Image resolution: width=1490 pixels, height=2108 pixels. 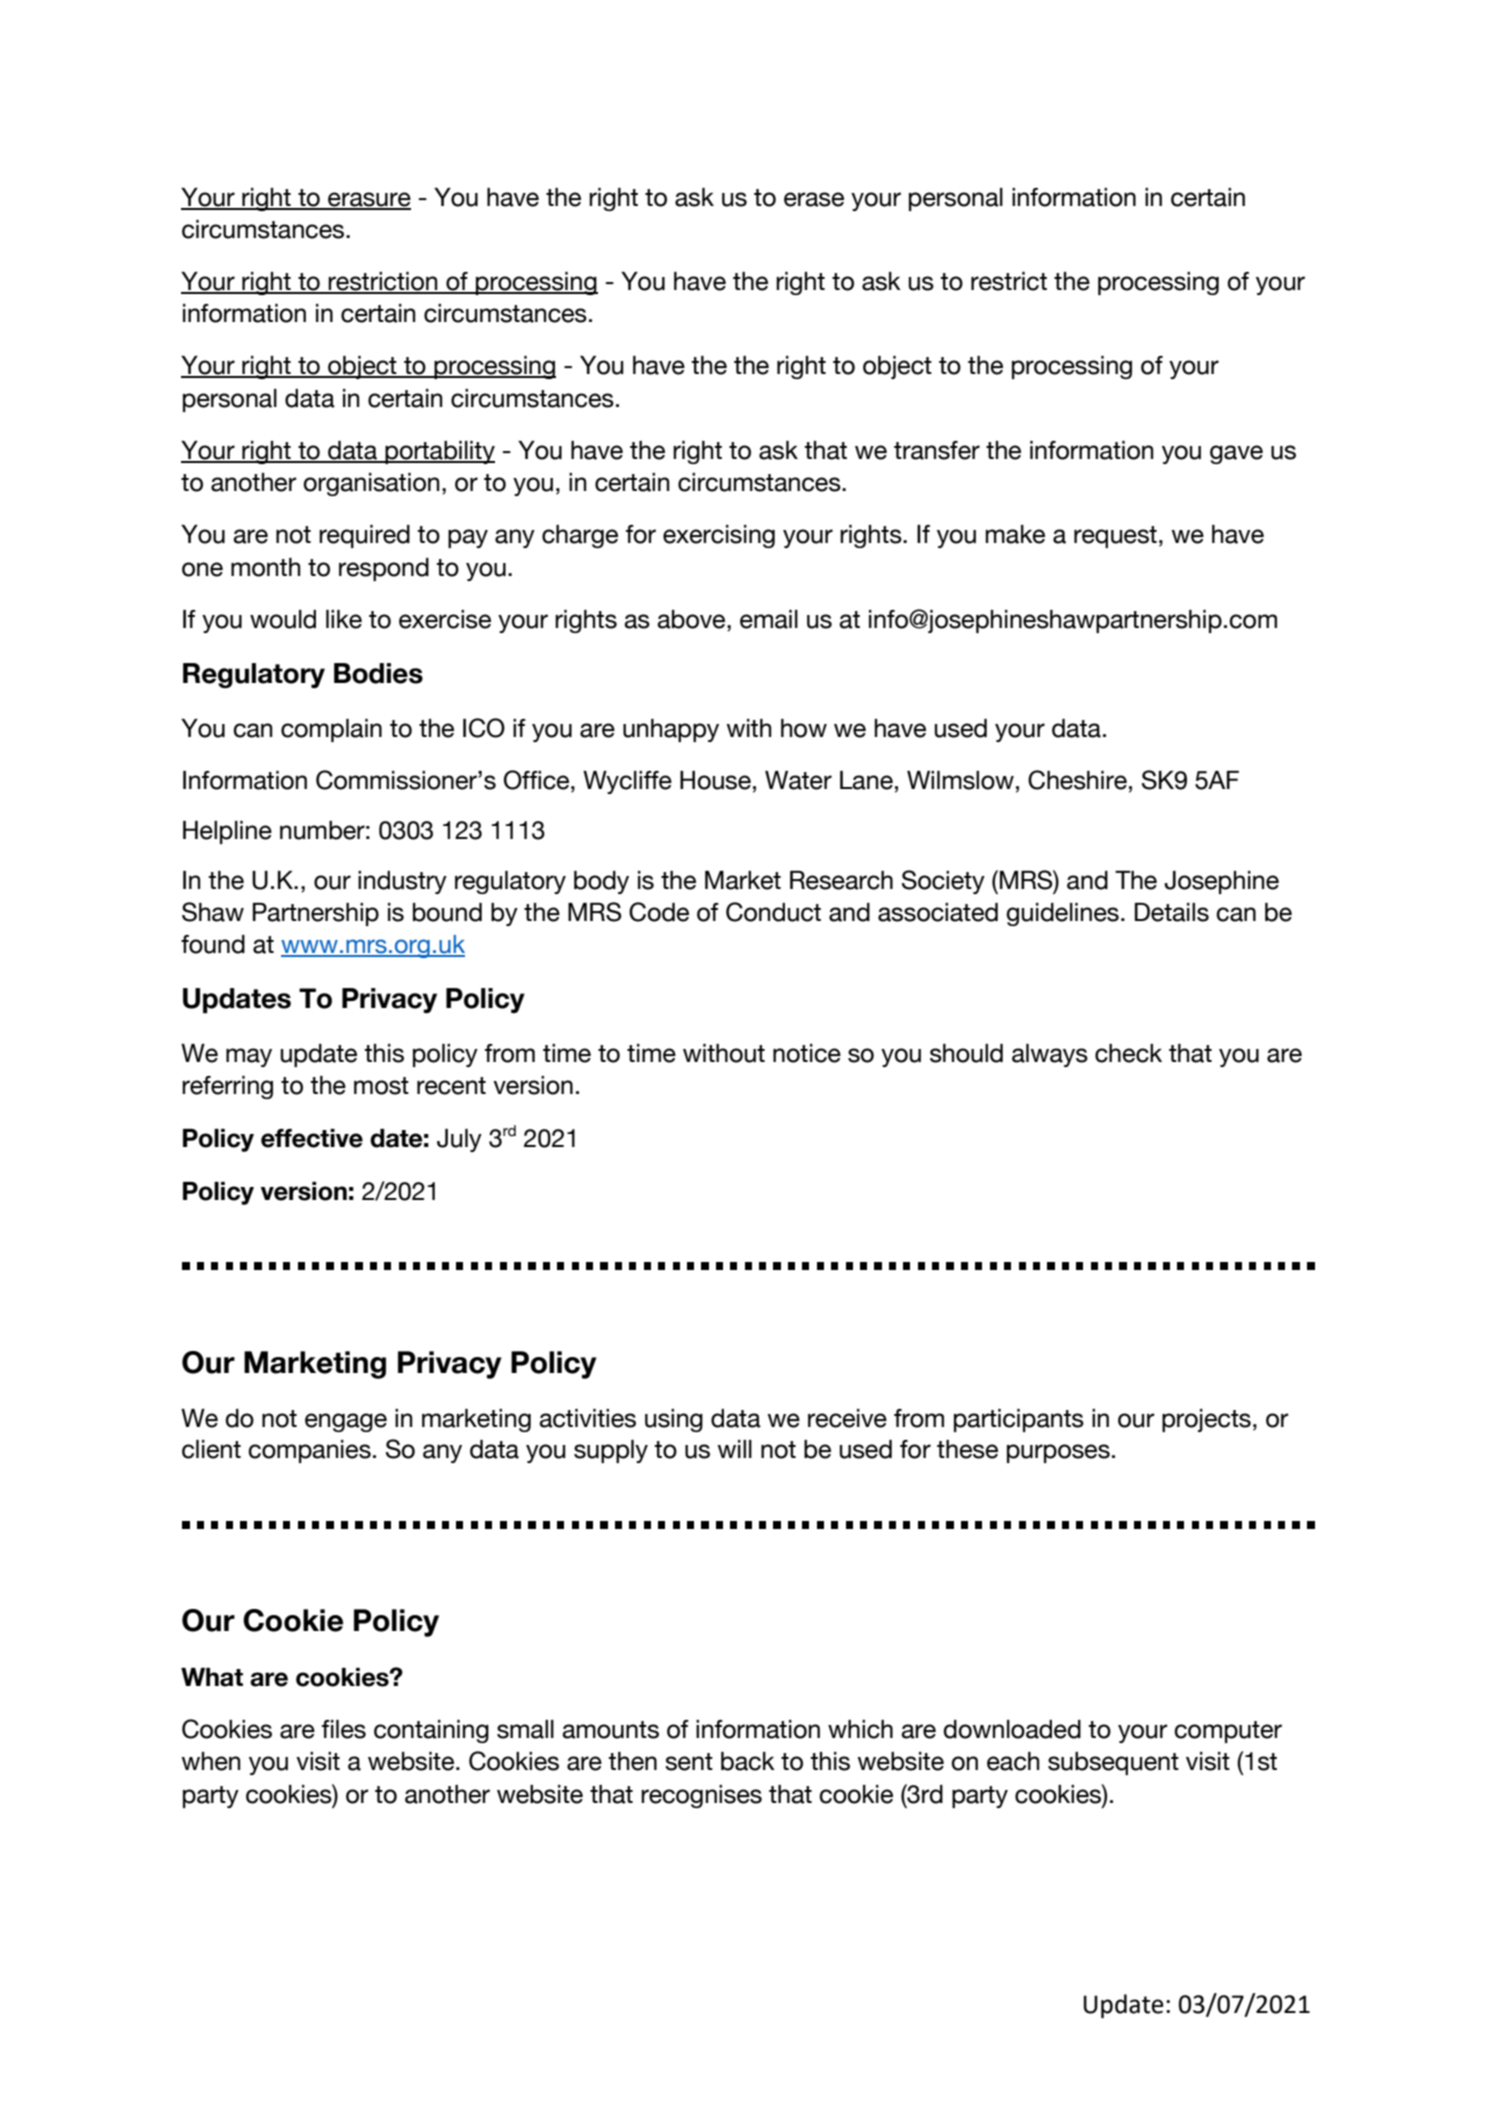 What do you see at coordinates (344, 1729) in the screenshot?
I see `files` at bounding box center [344, 1729].
